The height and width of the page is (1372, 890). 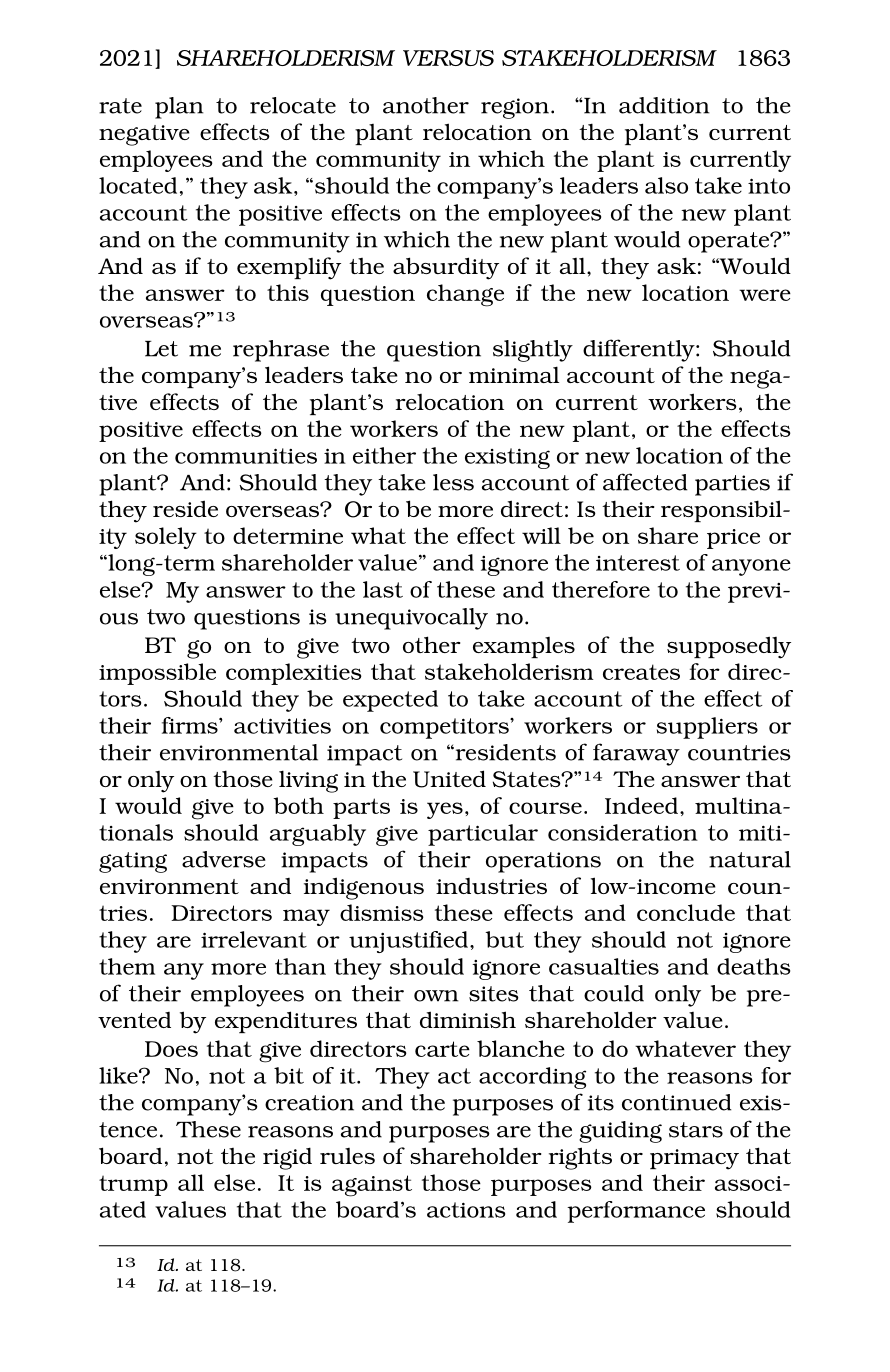 I want to click on relocate, so click(x=293, y=105).
